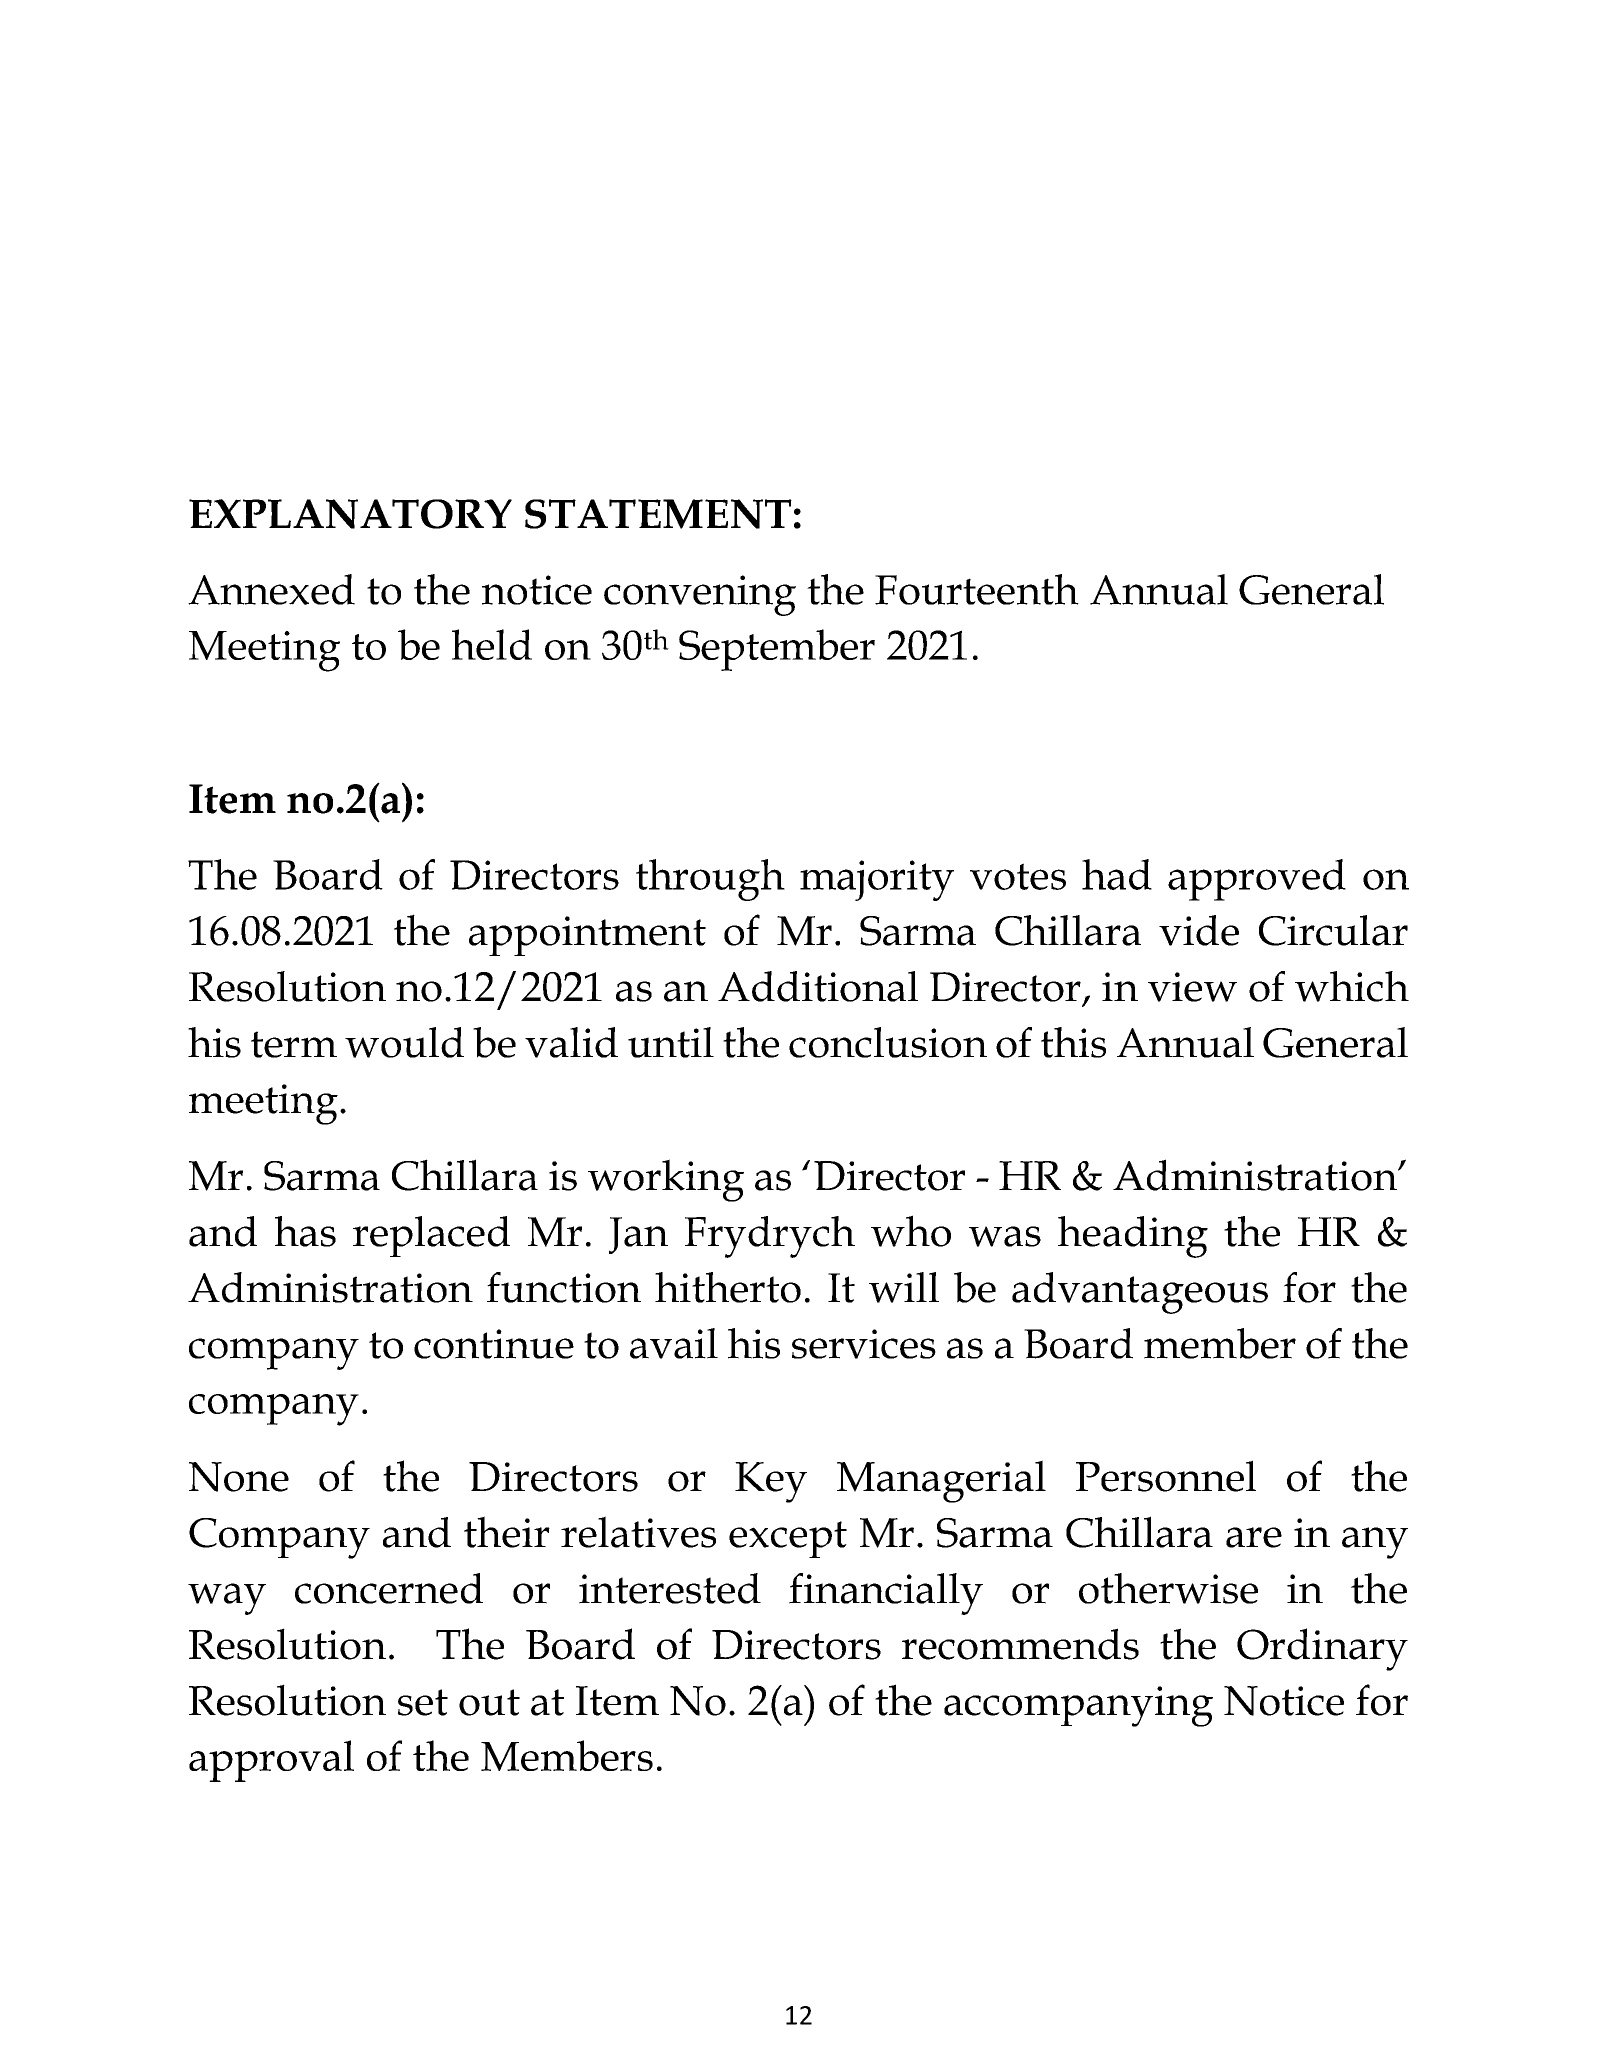 This screenshot has height=2067, width=1597. I want to click on convening, so click(700, 595).
